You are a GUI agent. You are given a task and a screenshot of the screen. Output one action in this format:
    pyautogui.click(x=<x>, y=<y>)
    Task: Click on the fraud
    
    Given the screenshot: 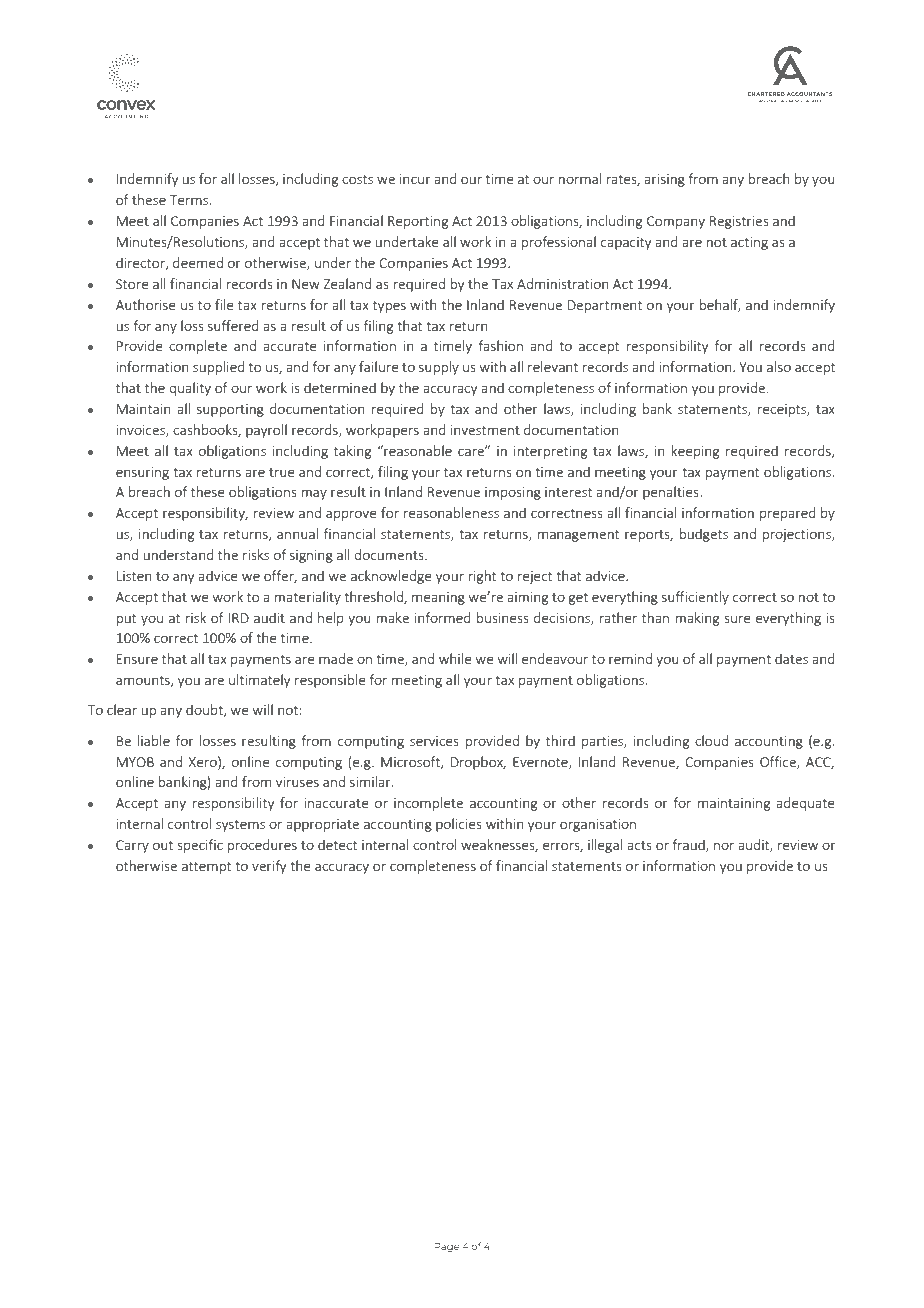 What is the action you would take?
    pyautogui.click(x=690, y=845)
